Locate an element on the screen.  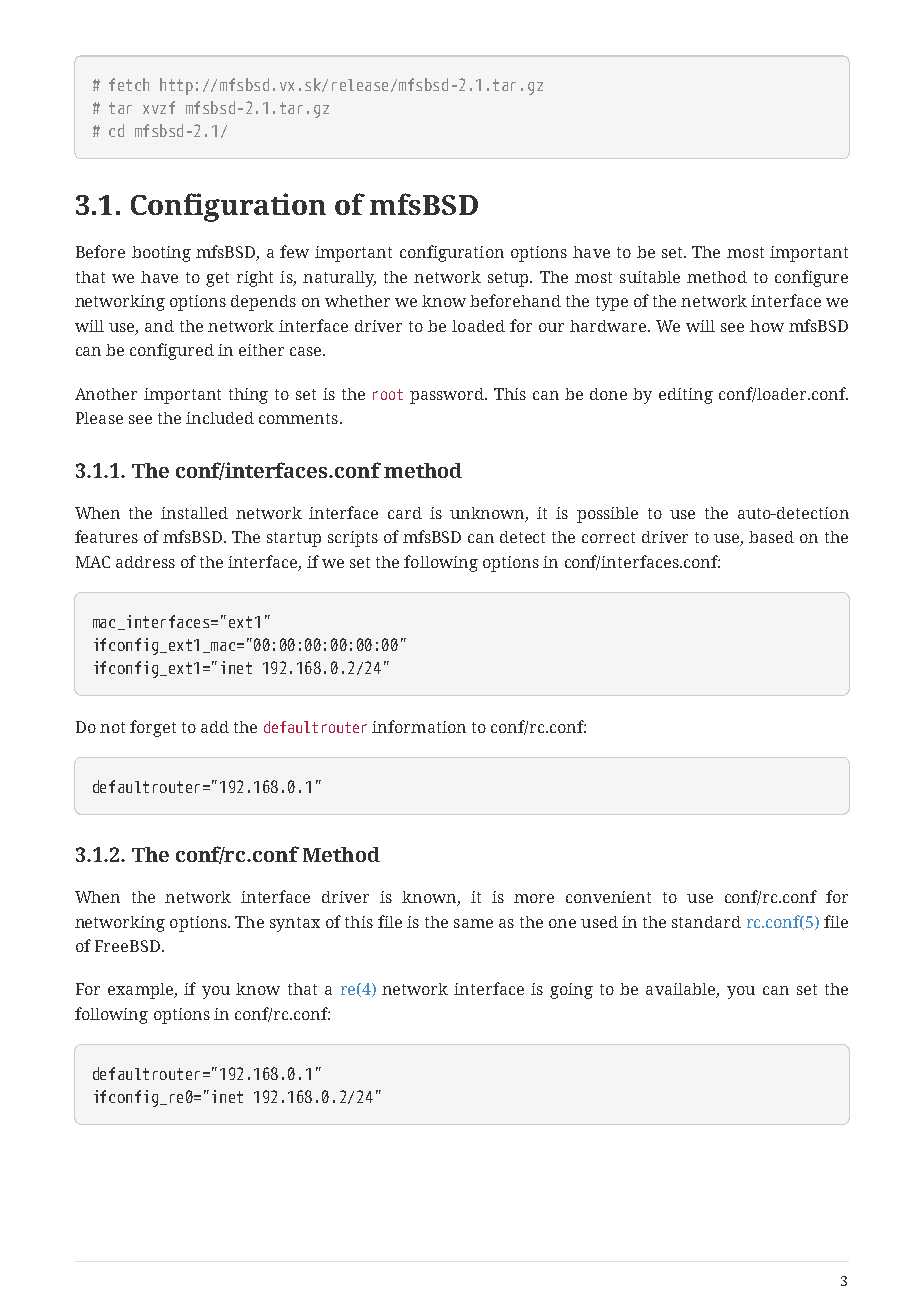
same is located at coordinates (473, 923).
